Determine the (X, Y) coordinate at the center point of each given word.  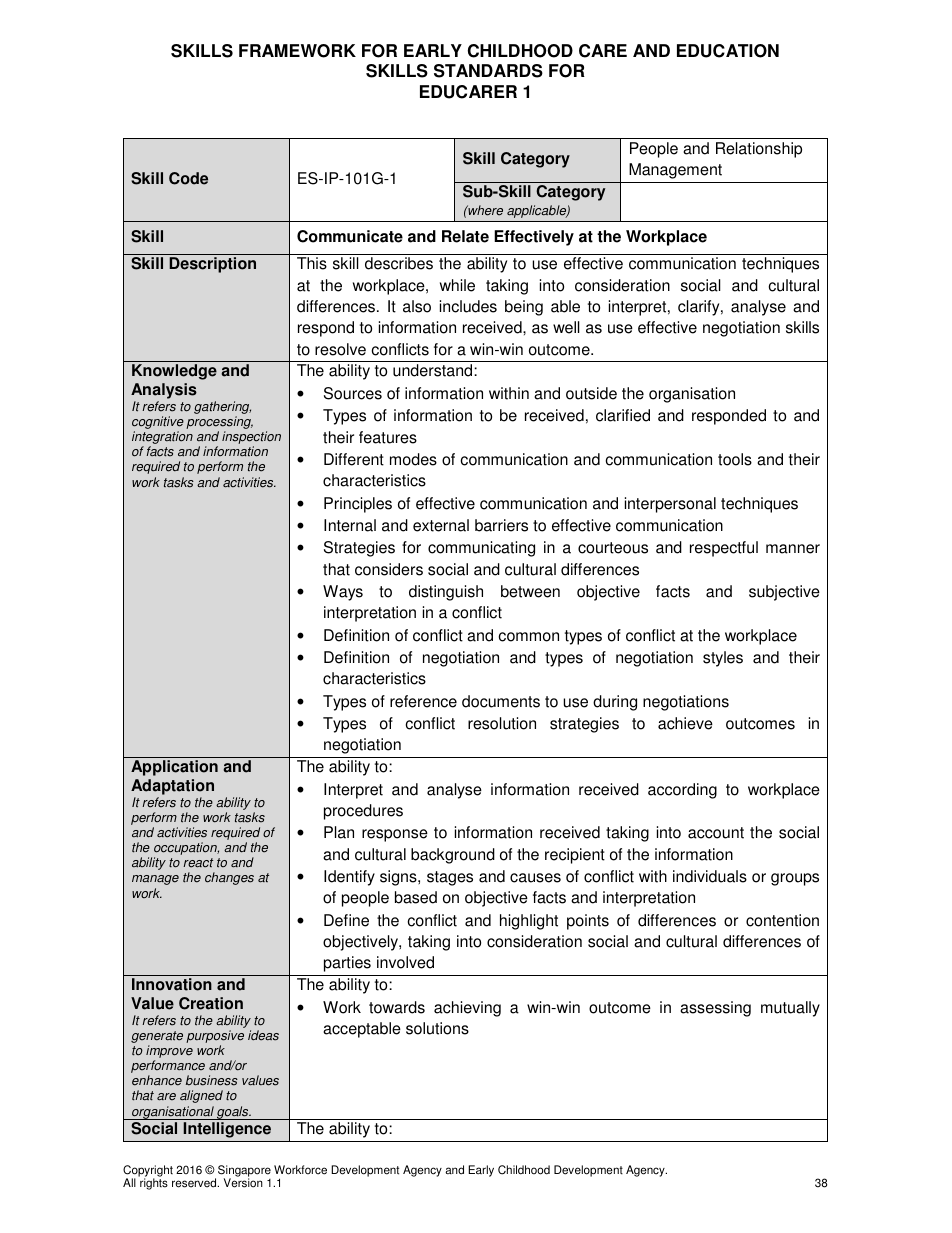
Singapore (244, 1172)
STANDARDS (488, 71)
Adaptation (172, 788)
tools (735, 459)
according (682, 791)
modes (413, 459)
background (453, 856)
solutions (437, 1028)
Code (188, 178)
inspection (251, 439)
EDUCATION (728, 51)
